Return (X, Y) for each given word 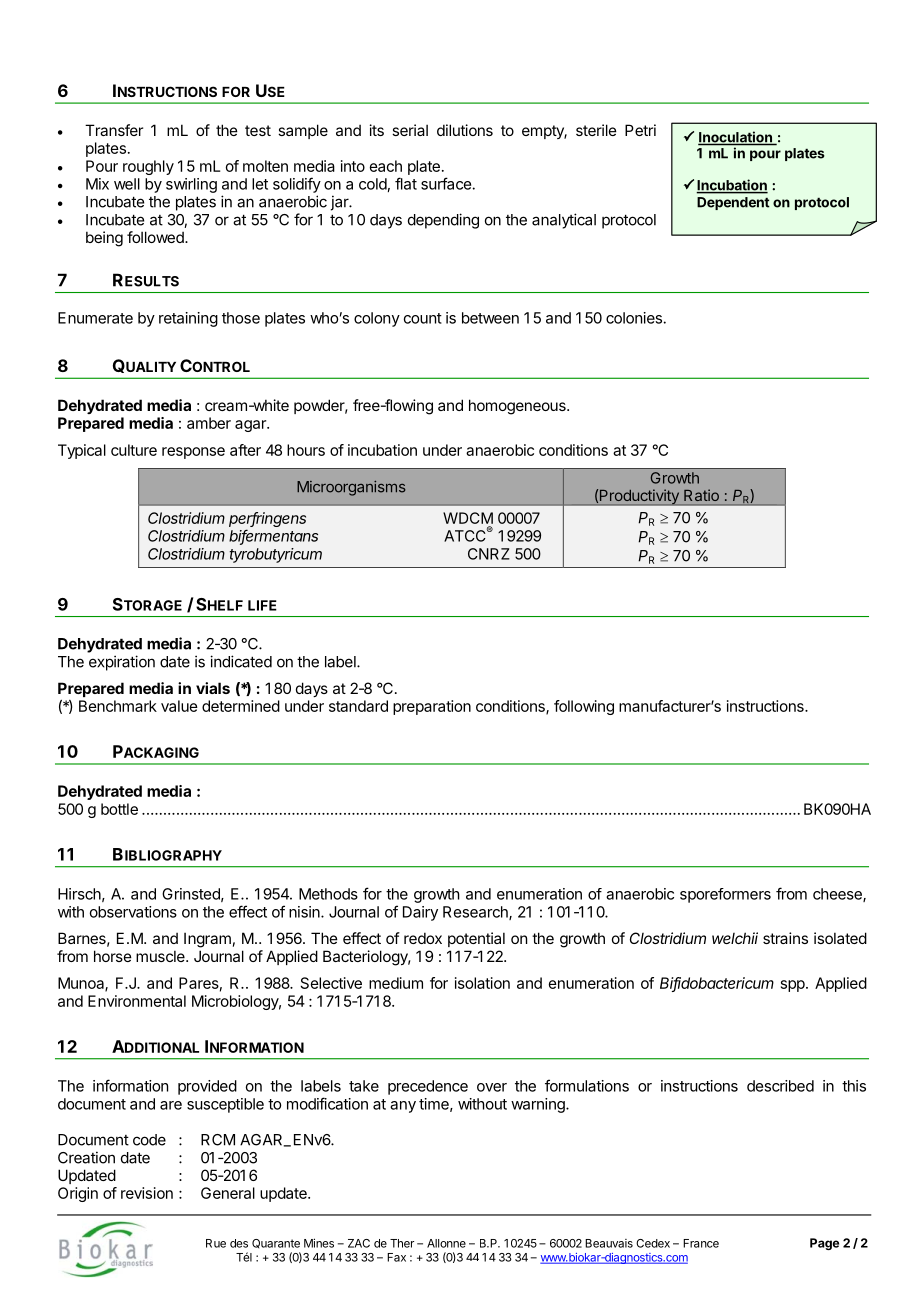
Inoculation (736, 138)
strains (785, 938)
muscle (161, 956)
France (701, 1243)
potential (476, 939)
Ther (402, 1243)
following (584, 707)
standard (358, 706)
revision (147, 1193)
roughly (148, 167)
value (179, 706)
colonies (635, 318)
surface (447, 183)
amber (209, 423)
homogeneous (518, 407)
